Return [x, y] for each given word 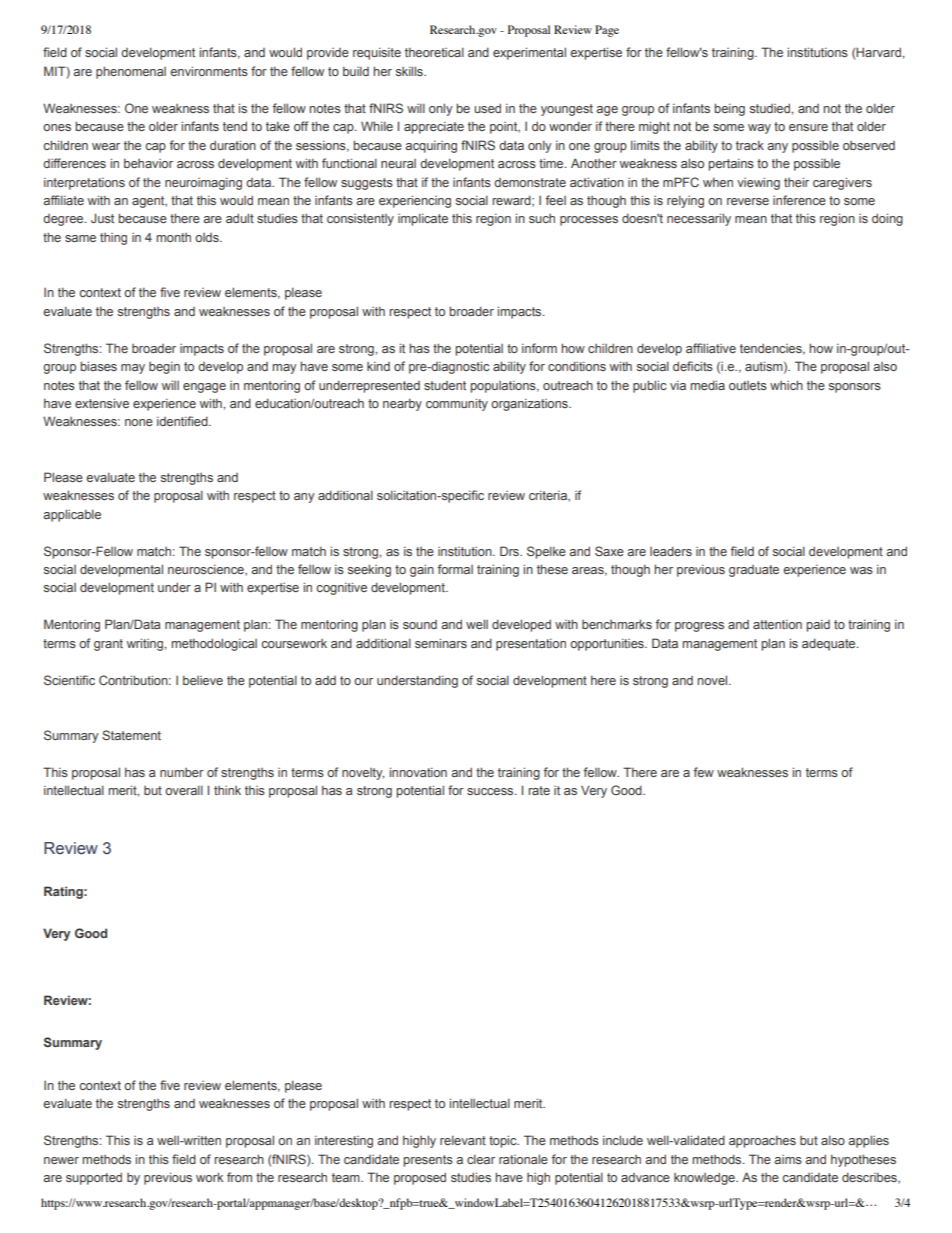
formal [455, 569]
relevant [463, 1140]
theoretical [434, 52]
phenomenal [131, 72]
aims [788, 1159]
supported [94, 1178]
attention [777, 624]
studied [771, 108]
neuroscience [207, 570]
